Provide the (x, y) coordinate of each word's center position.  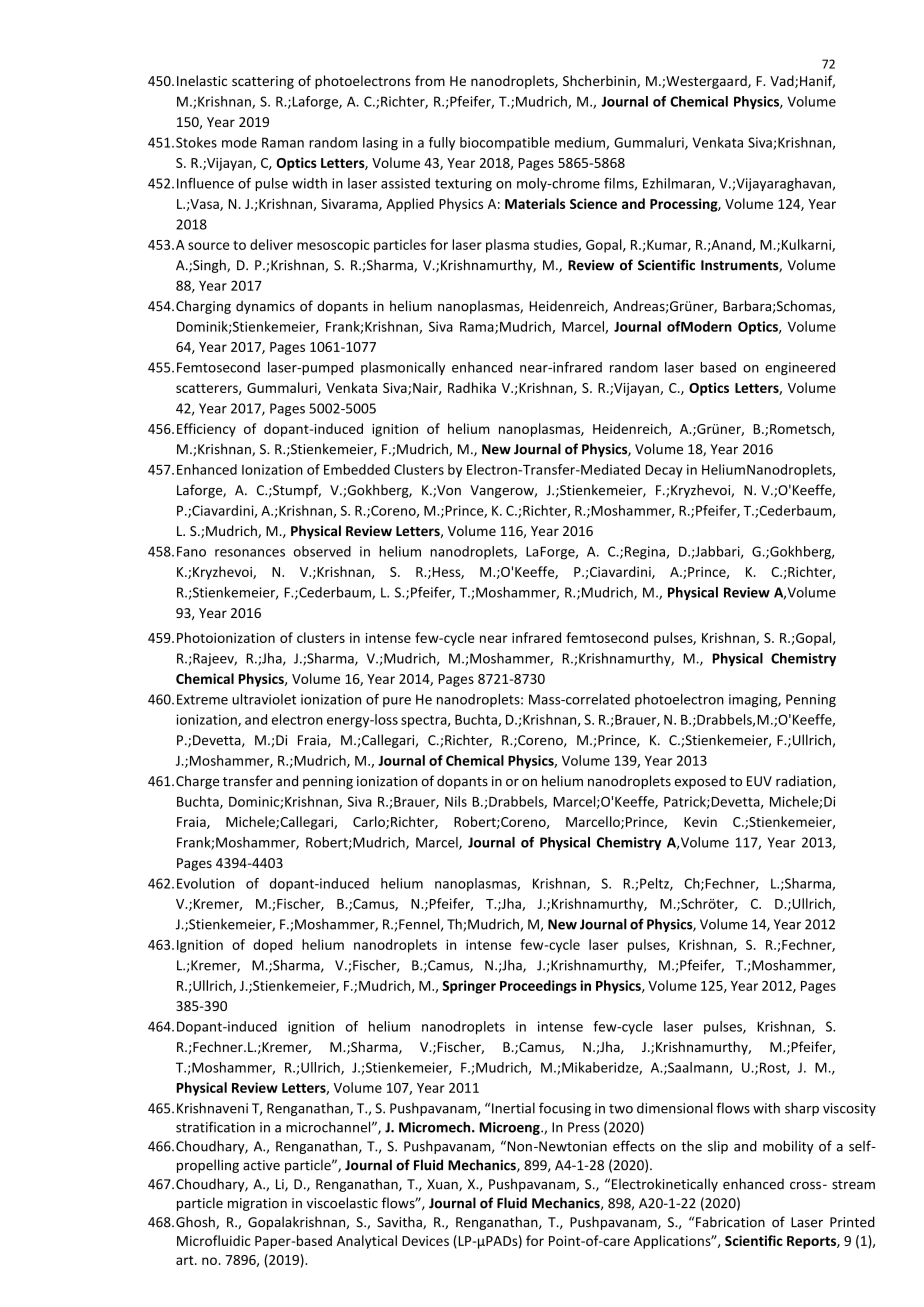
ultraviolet (264, 699)
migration (257, 1204)
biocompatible (505, 143)
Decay (664, 471)
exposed (700, 782)
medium (581, 143)
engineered (800, 368)
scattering (263, 82)
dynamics (265, 307)
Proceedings (538, 987)
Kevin (700, 822)
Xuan (443, 1185)
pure (397, 702)
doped (272, 946)
